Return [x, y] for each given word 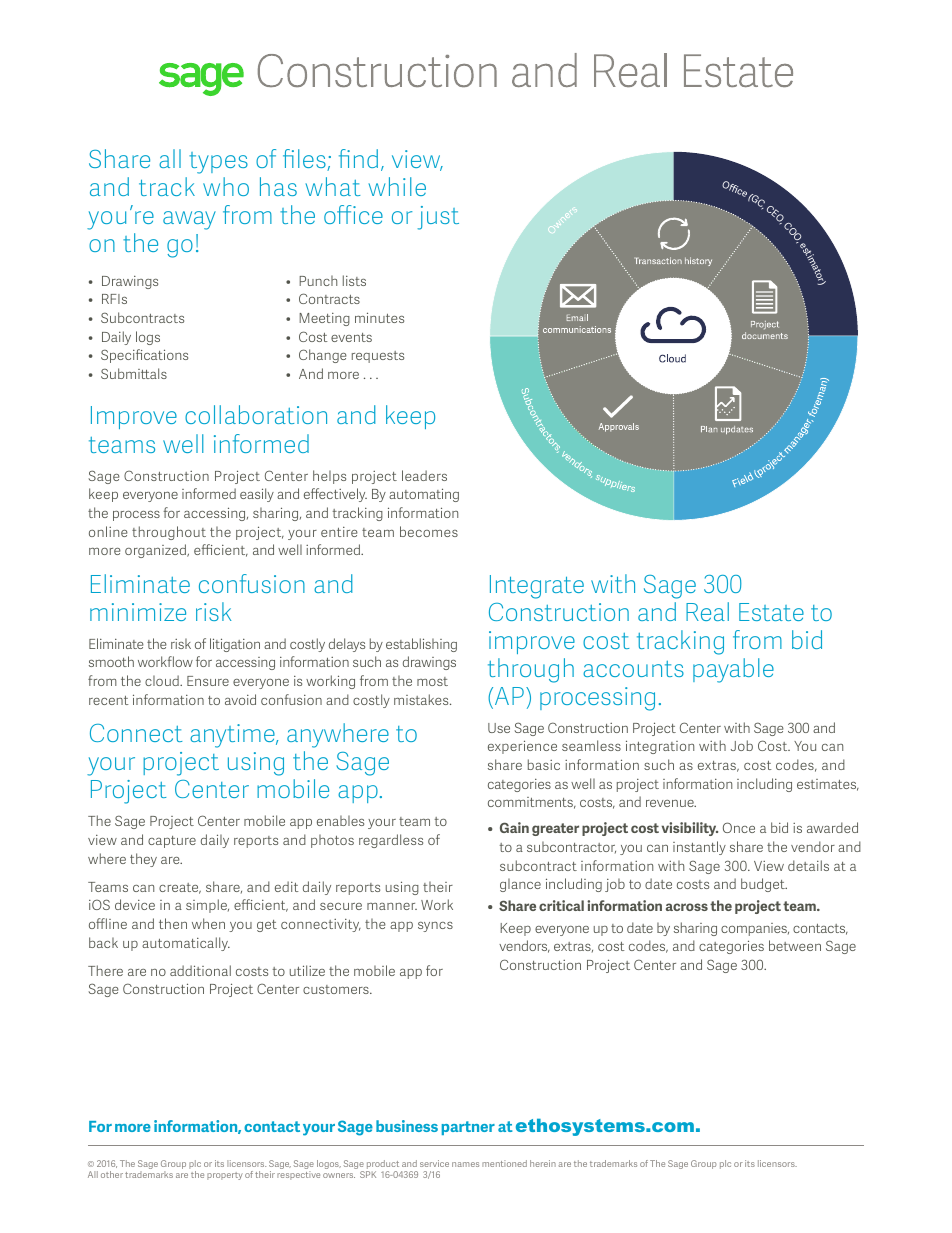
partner [468, 1128]
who [226, 186]
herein [543, 1163]
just [438, 218]
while [397, 186]
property [225, 1176]
